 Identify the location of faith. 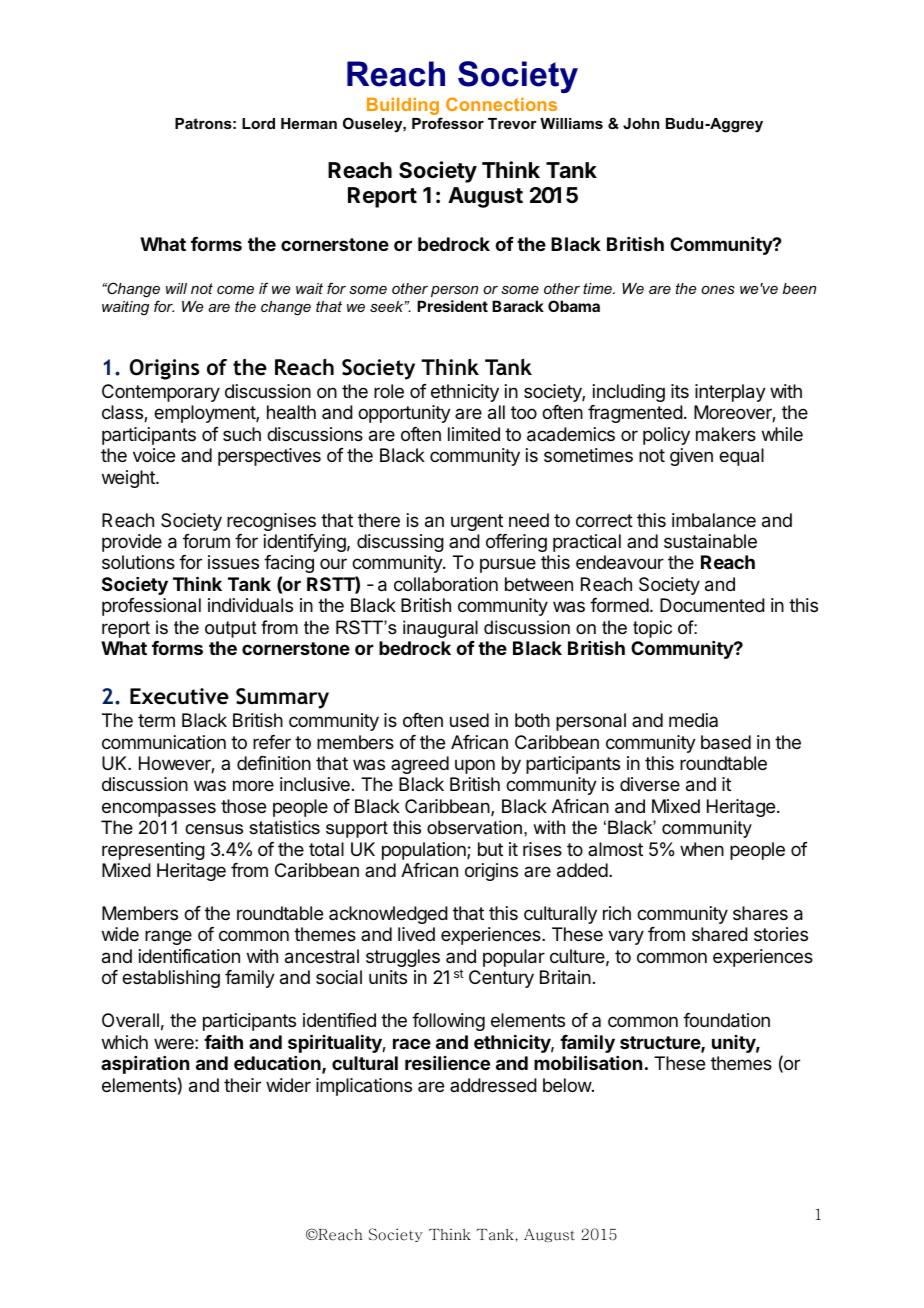
(223, 1042).
